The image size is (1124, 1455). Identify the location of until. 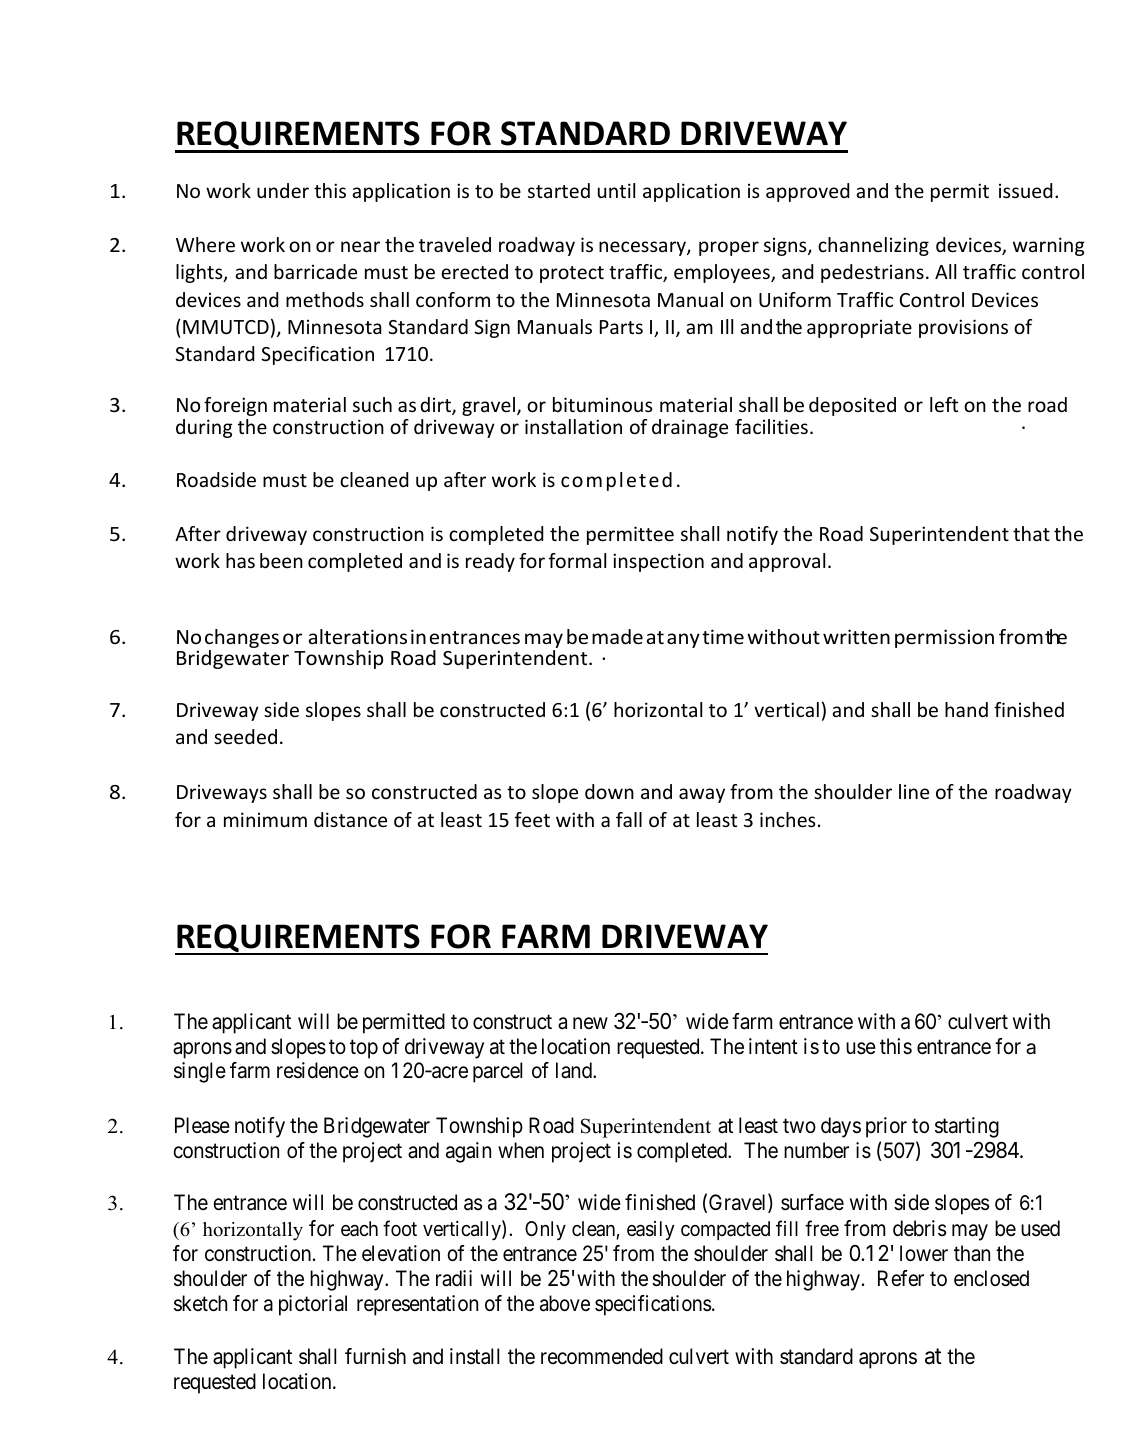
(616, 190).
